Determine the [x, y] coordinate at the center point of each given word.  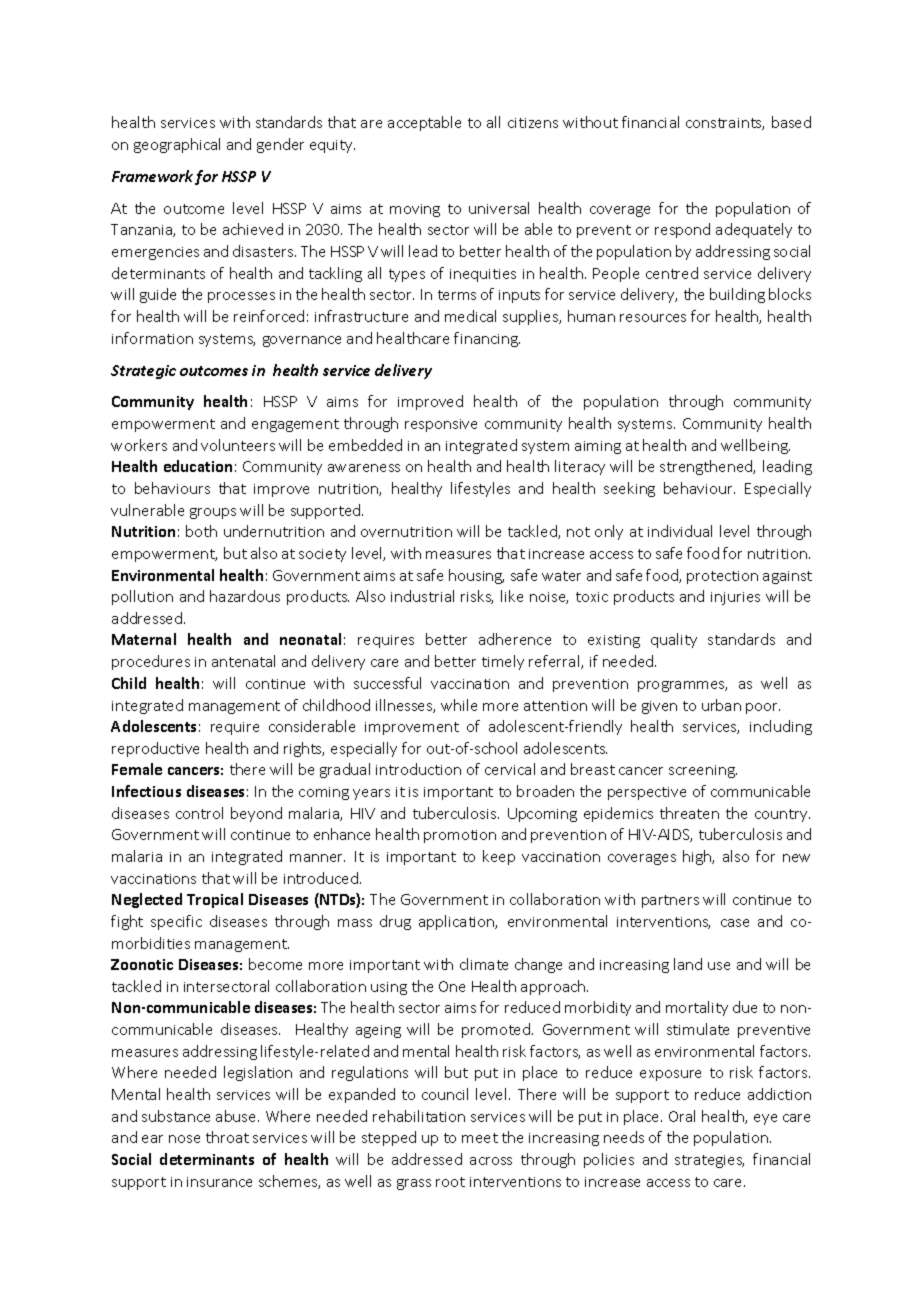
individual [680, 531]
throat [227, 1137]
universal [499, 208]
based [791, 122]
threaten [689, 813]
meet [480, 1138]
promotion [460, 836]
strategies [709, 1161]
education [198, 466]
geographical [177, 145]
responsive [441, 425]
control [199, 813]
